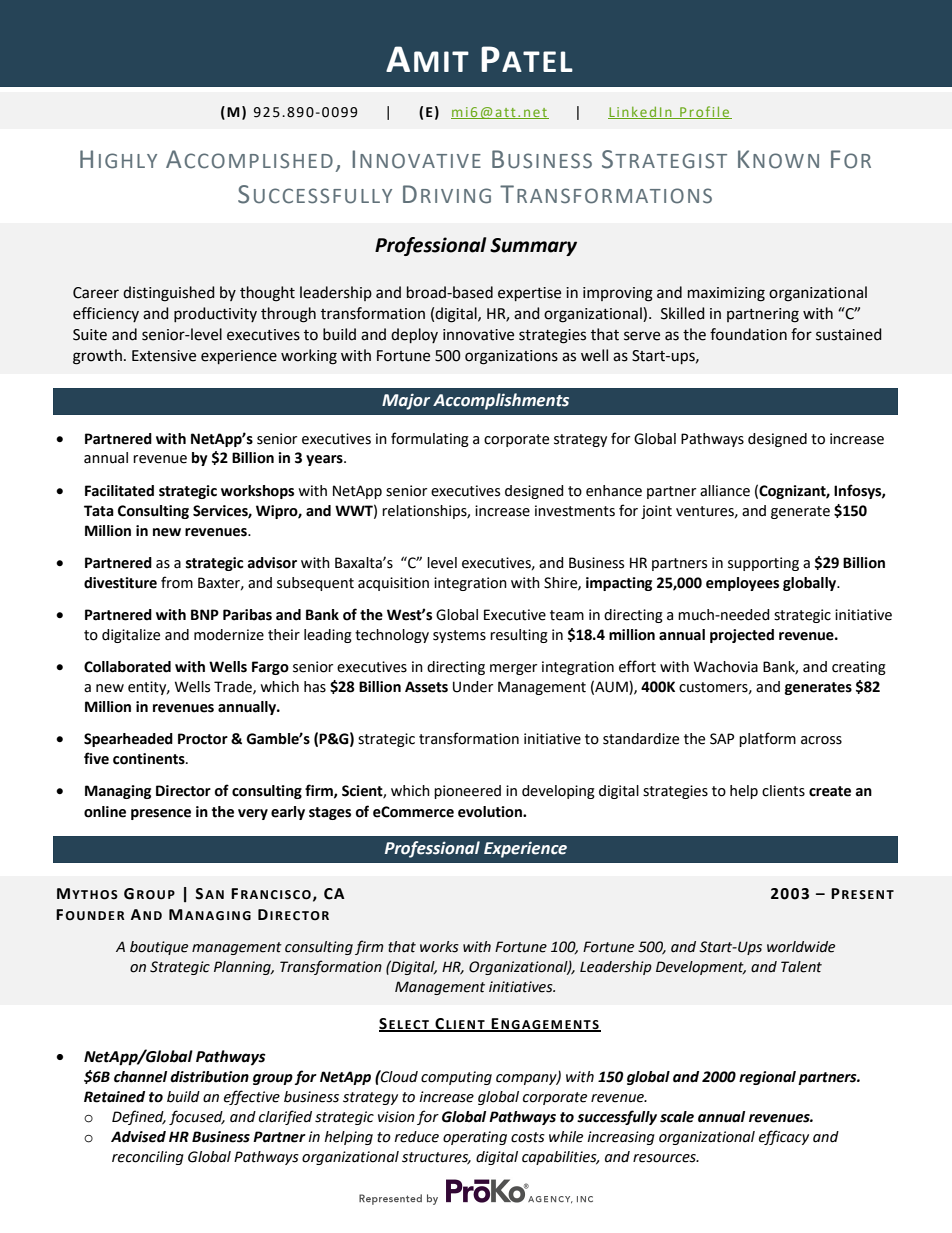 This page has height=1233, width=952. I want to click on worldwide, so click(801, 947).
